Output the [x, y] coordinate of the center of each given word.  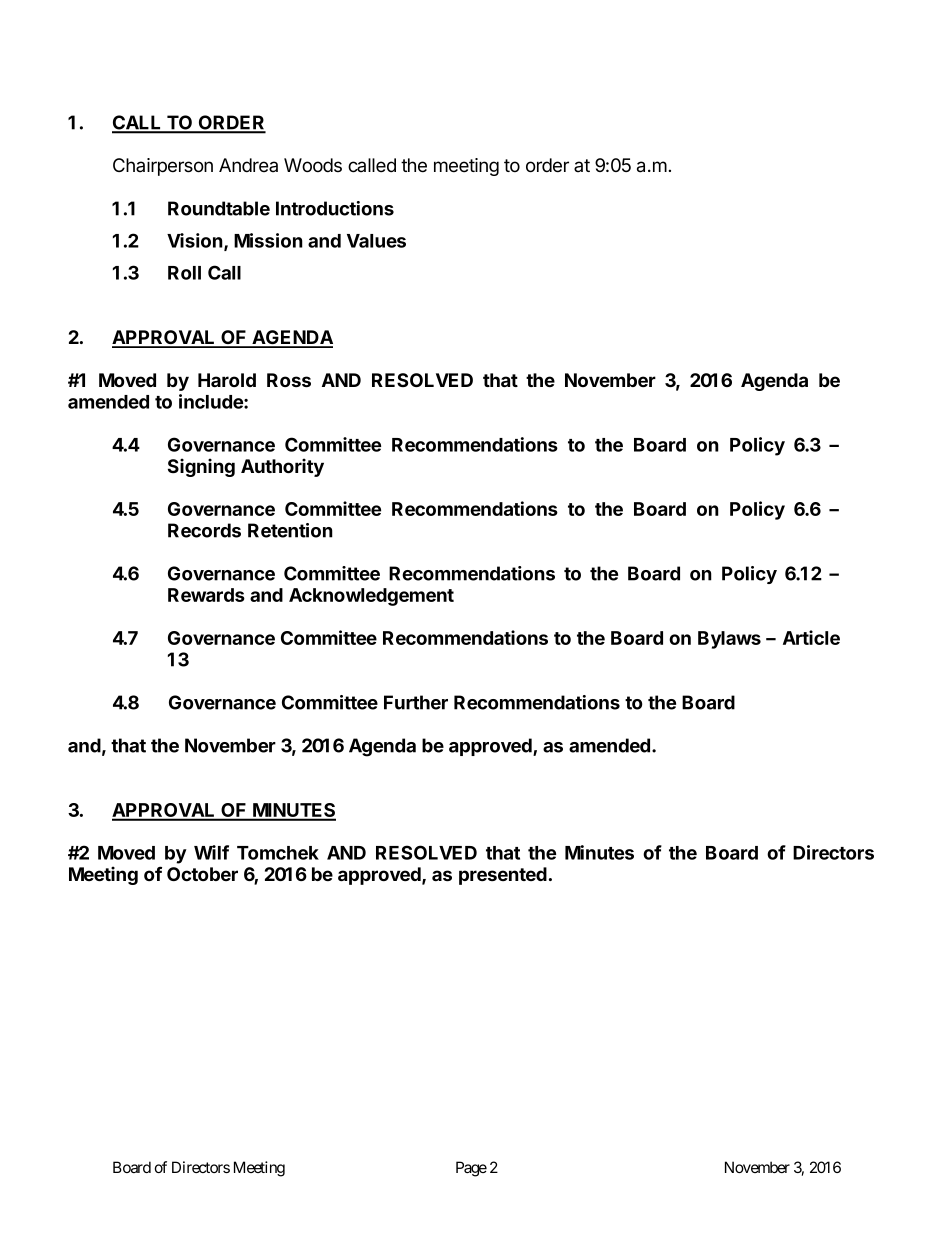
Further [416, 702]
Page [471, 1169]
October [202, 874]
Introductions [335, 208]
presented [503, 876]
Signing [201, 467]
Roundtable [219, 208]
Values [376, 241]
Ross [289, 380]
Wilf [211, 852]
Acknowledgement [371, 597]
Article [811, 637]
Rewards [206, 595]
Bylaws [729, 640]
